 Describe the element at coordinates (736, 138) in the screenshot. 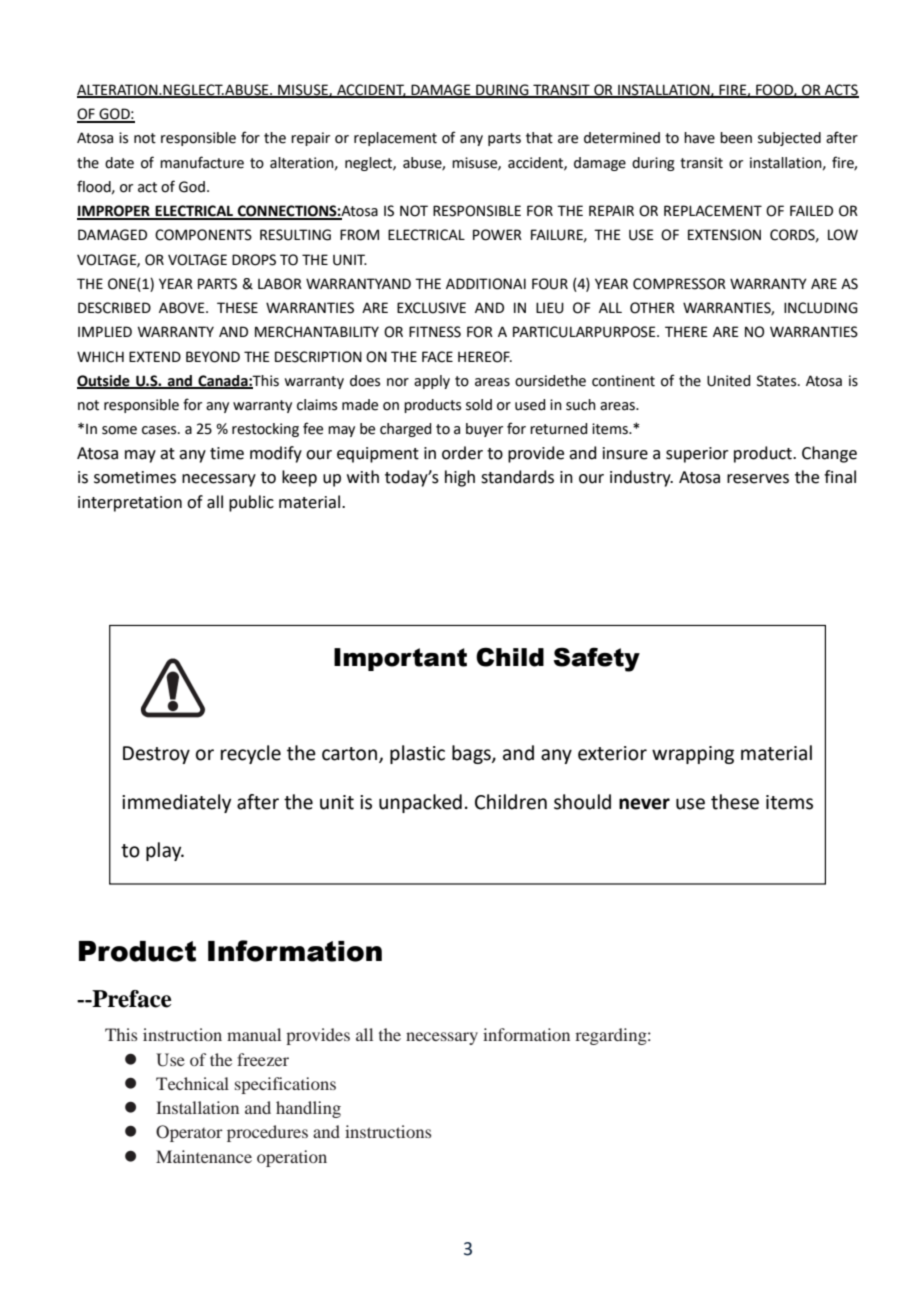

I see `been` at that location.
